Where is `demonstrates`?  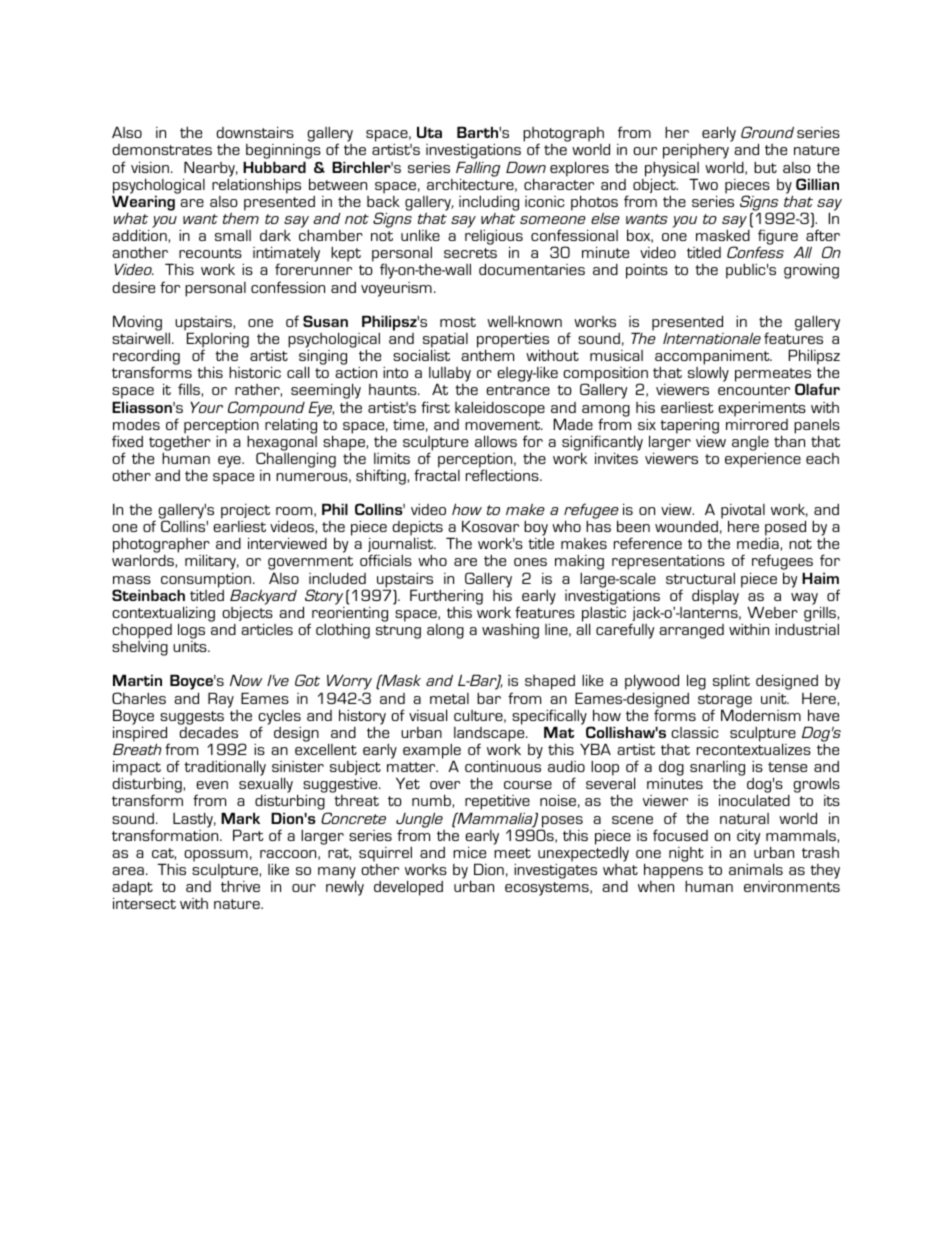 demonstrates is located at coordinates (162, 149).
